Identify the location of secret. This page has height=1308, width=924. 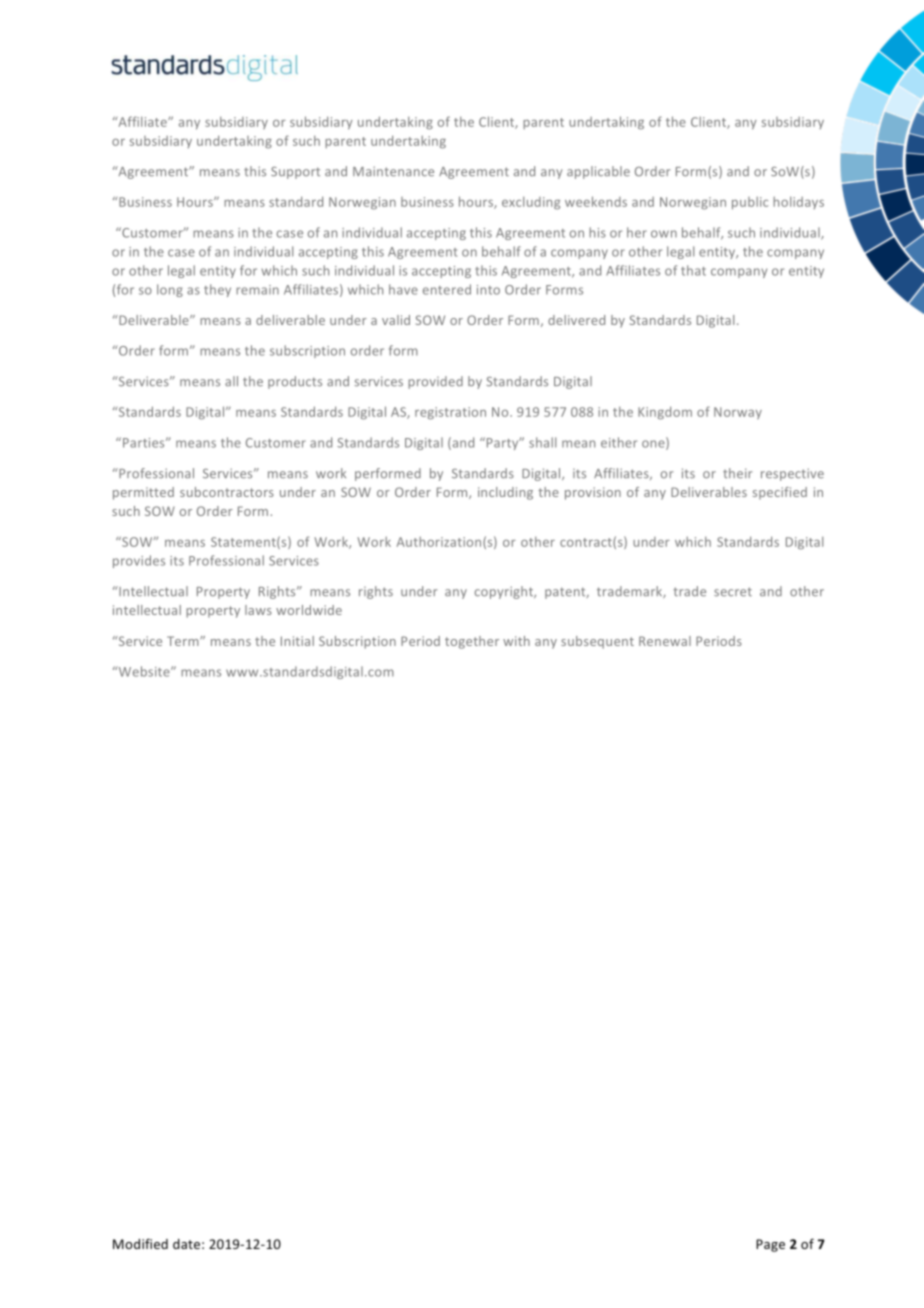
(733, 592).
